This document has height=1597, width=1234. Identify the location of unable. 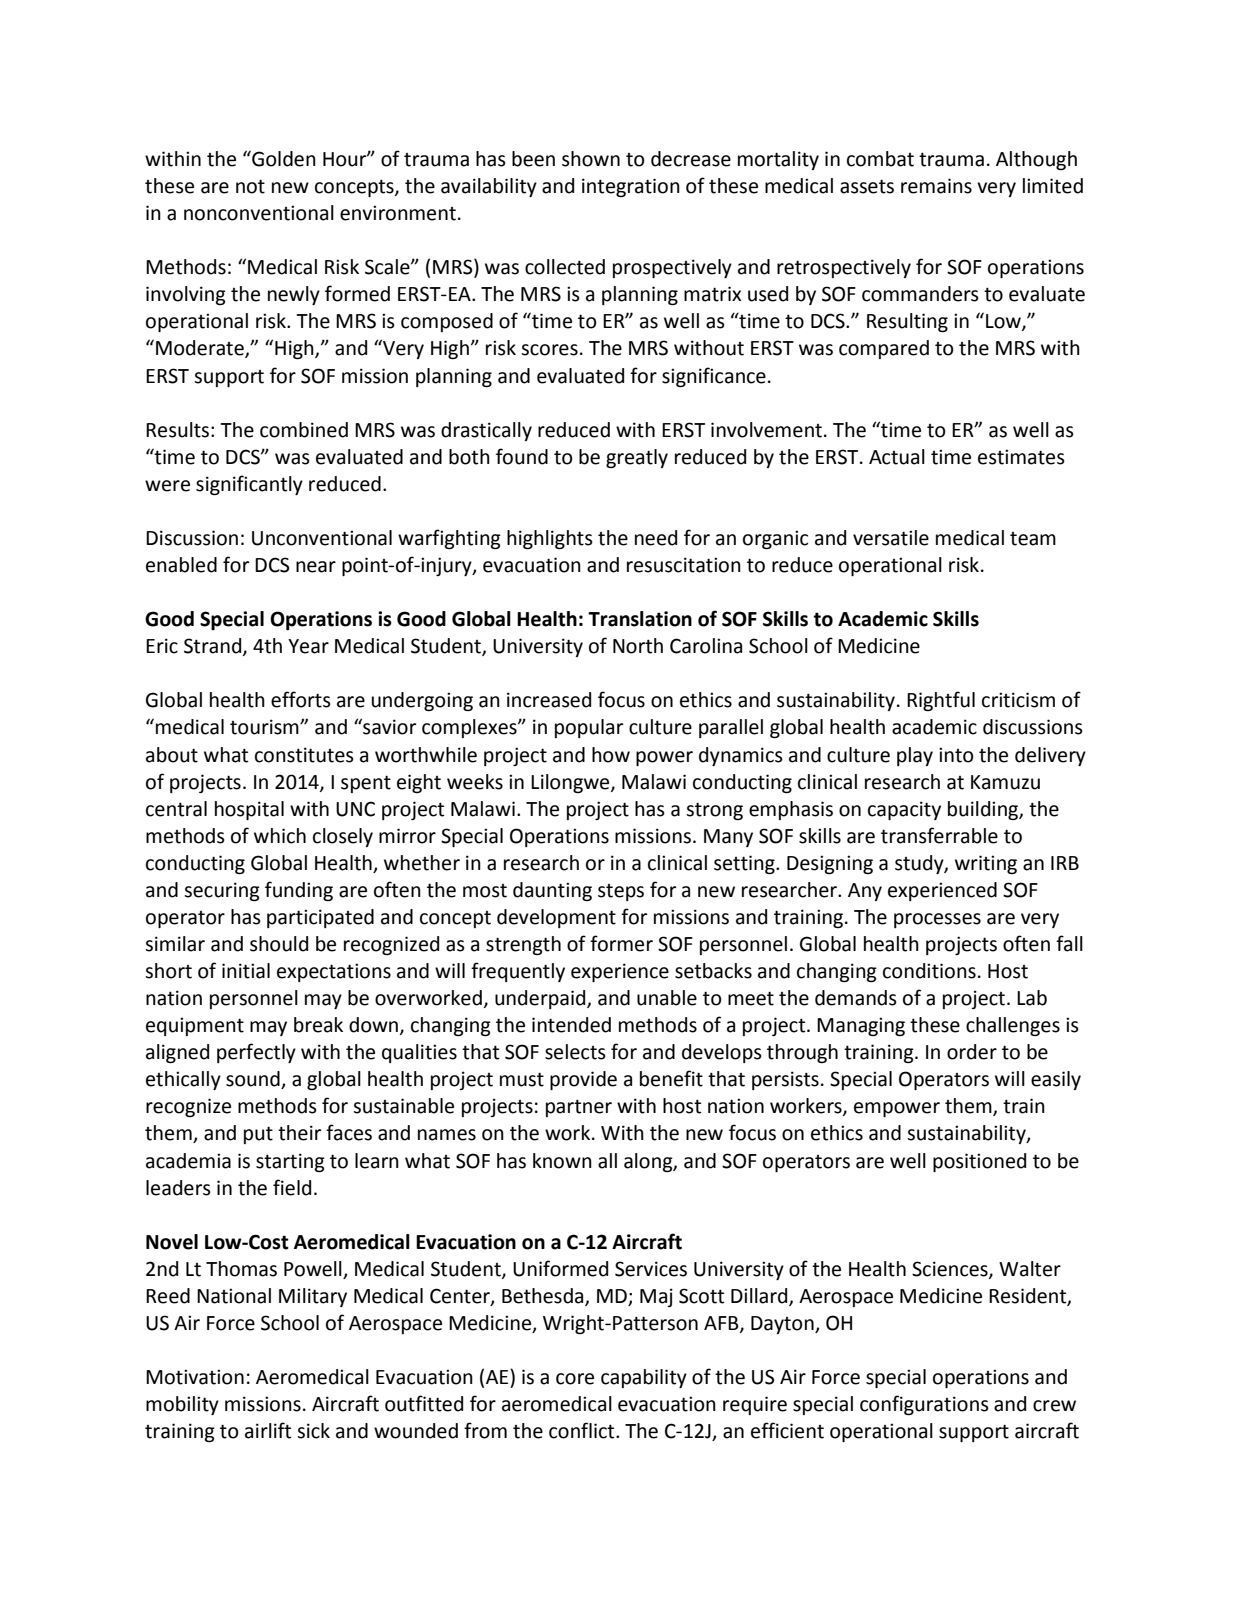
(667, 998).
